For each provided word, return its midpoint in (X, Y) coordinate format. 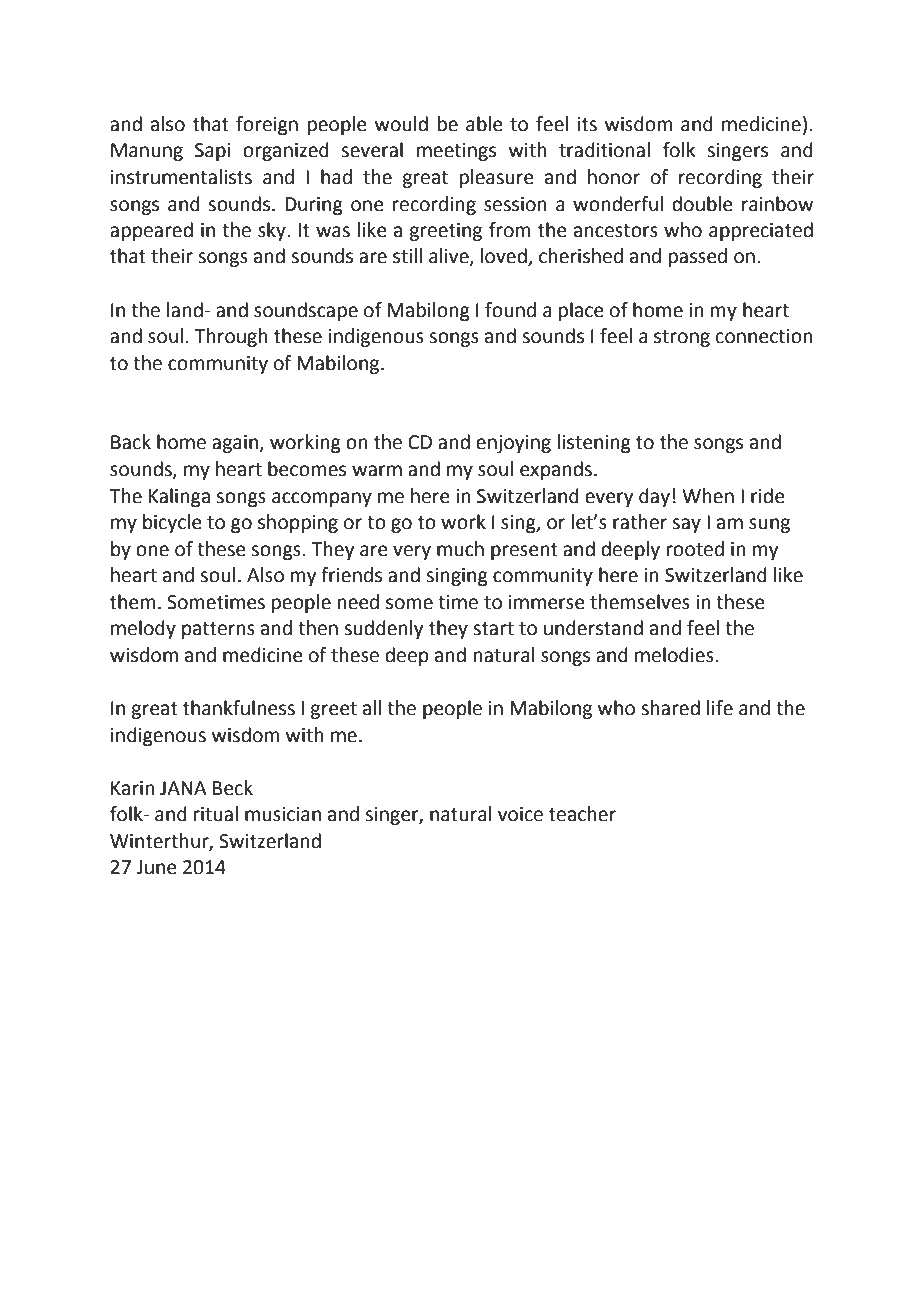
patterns (218, 630)
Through (231, 337)
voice (520, 814)
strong (682, 338)
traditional (604, 150)
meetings (456, 152)
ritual (216, 814)
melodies (674, 655)
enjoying (513, 444)
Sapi (212, 152)
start (493, 629)
